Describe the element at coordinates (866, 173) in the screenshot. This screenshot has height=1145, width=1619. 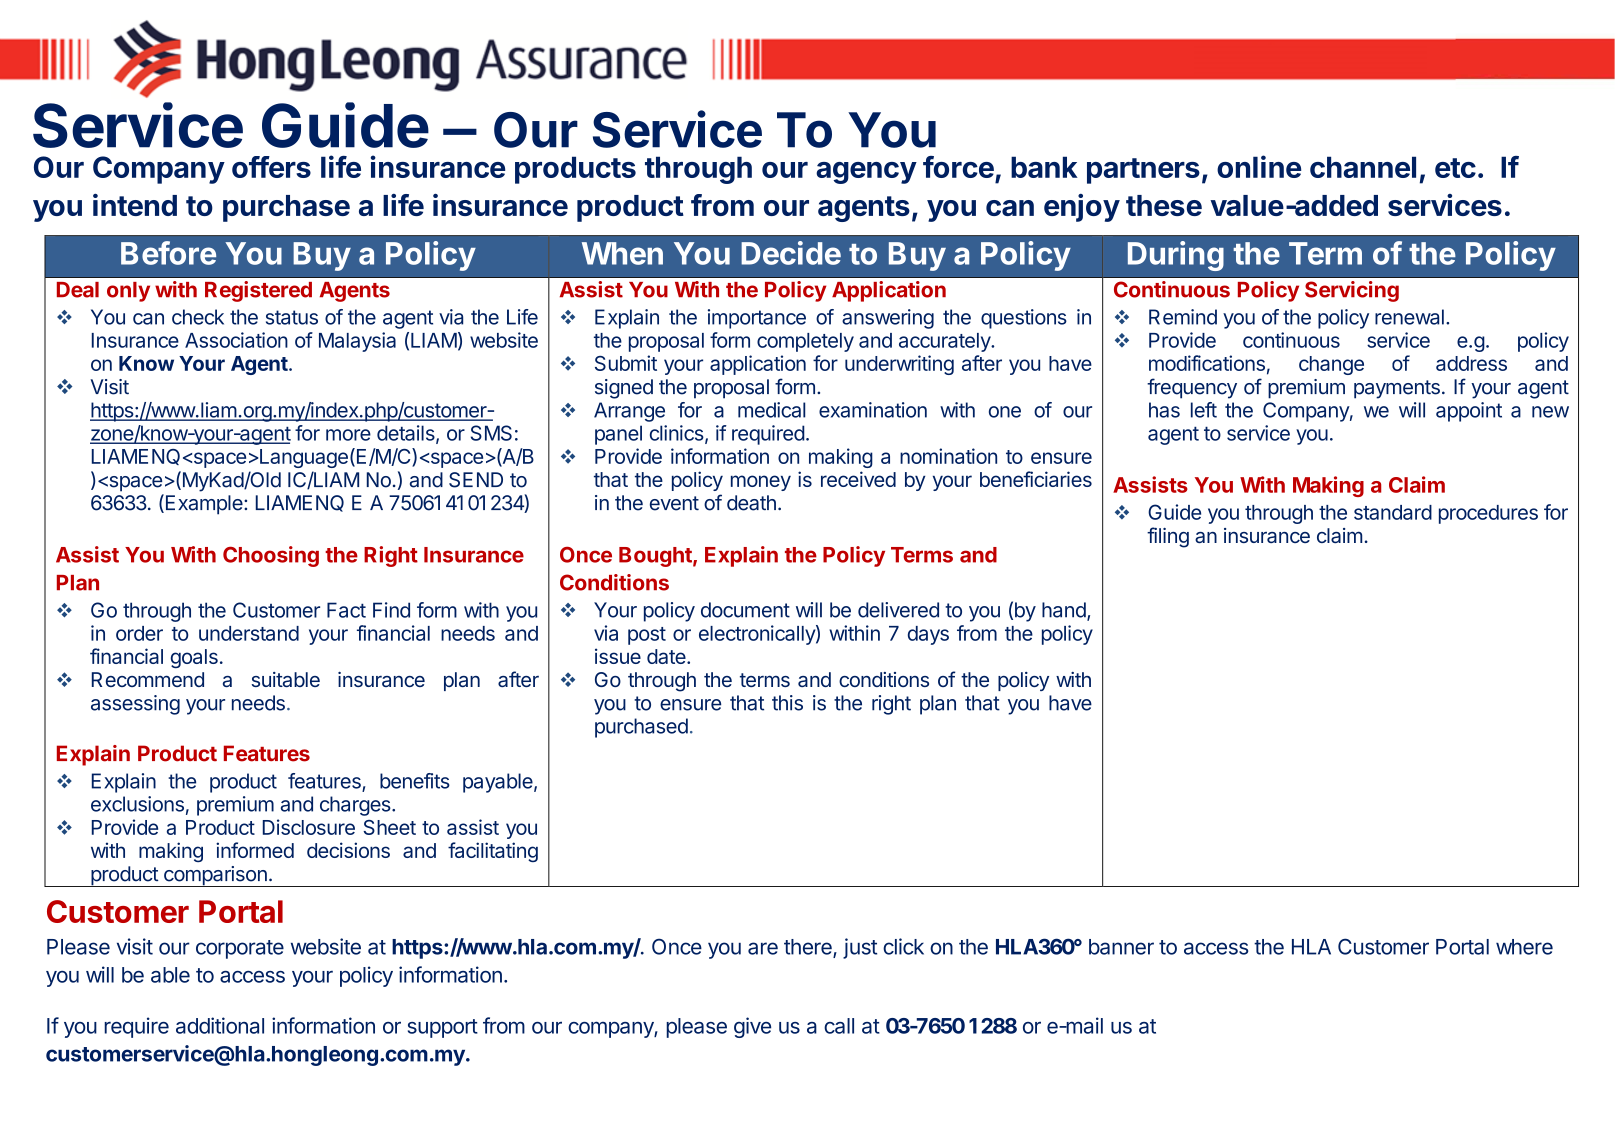
I see `agency` at that location.
